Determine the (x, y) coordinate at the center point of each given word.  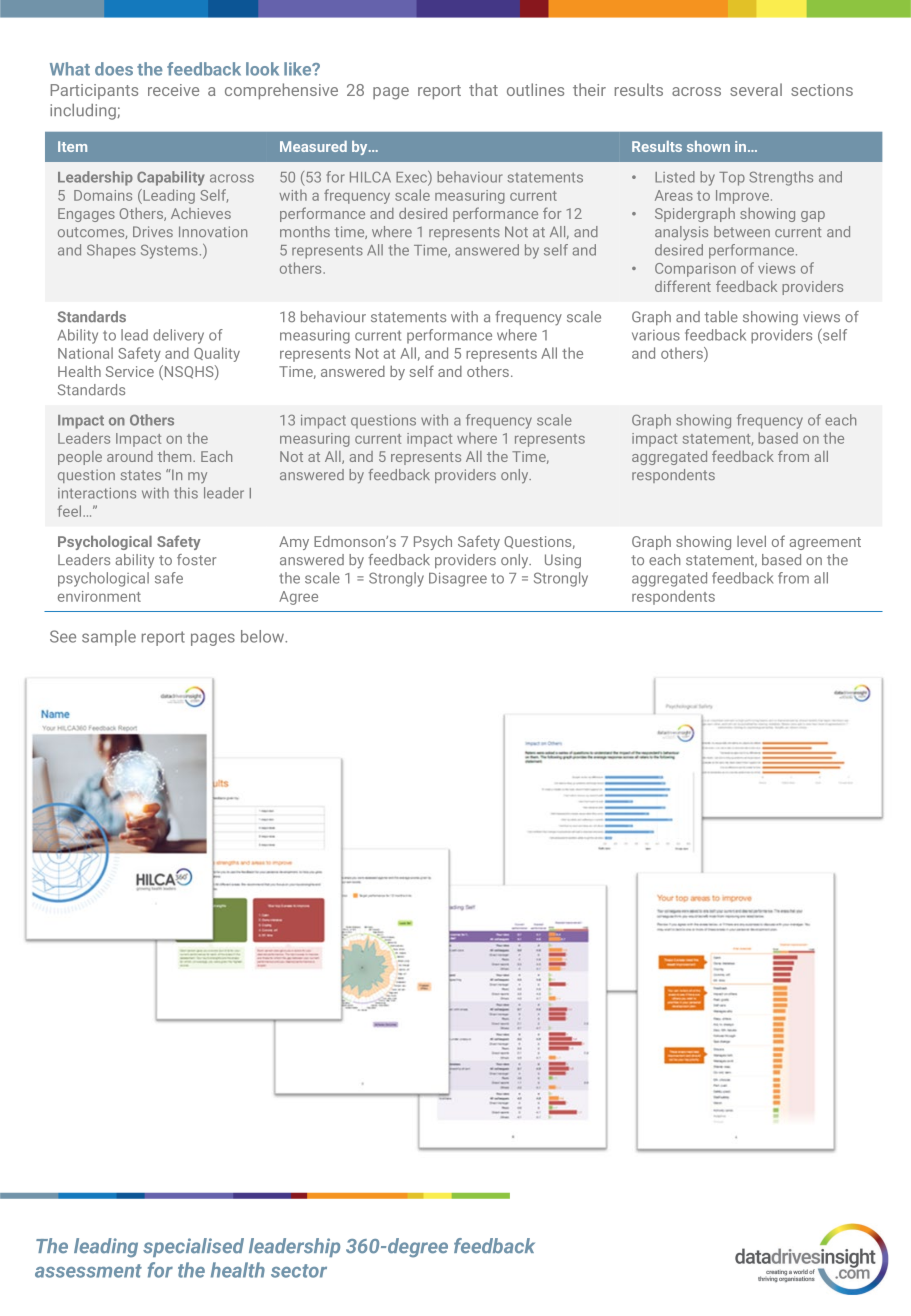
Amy (294, 543)
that (483, 89)
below (263, 636)
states (141, 475)
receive (173, 90)
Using (563, 561)
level (751, 541)
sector (299, 1271)
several (756, 89)
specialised (193, 1247)
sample (109, 638)
